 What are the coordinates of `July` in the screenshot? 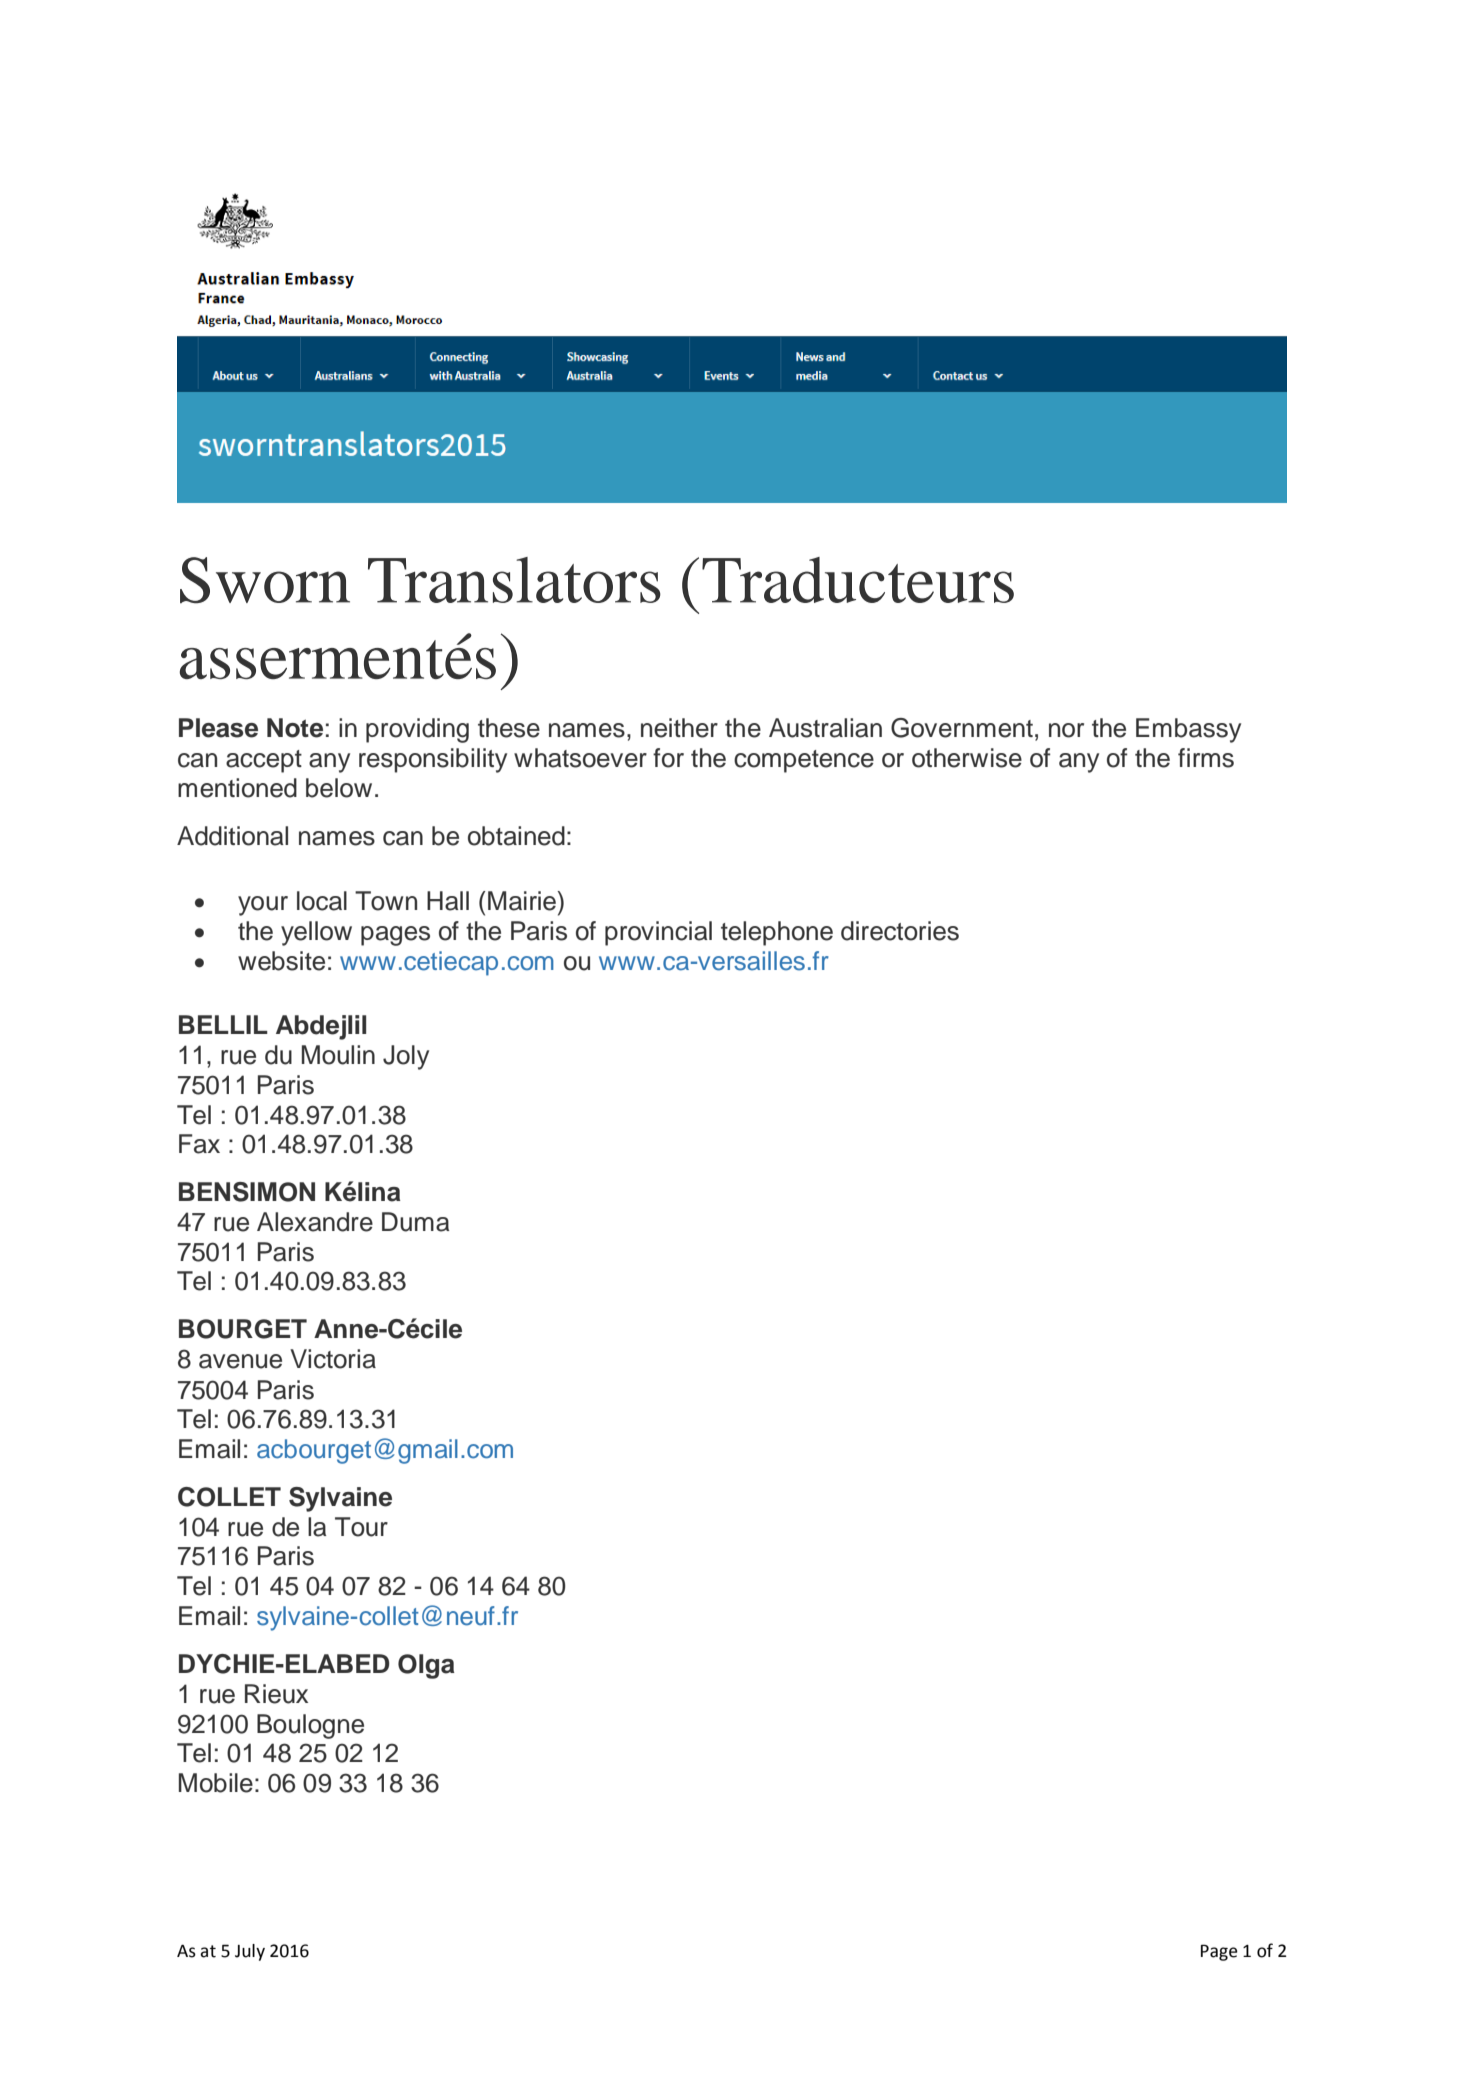 It's located at (250, 1952).
